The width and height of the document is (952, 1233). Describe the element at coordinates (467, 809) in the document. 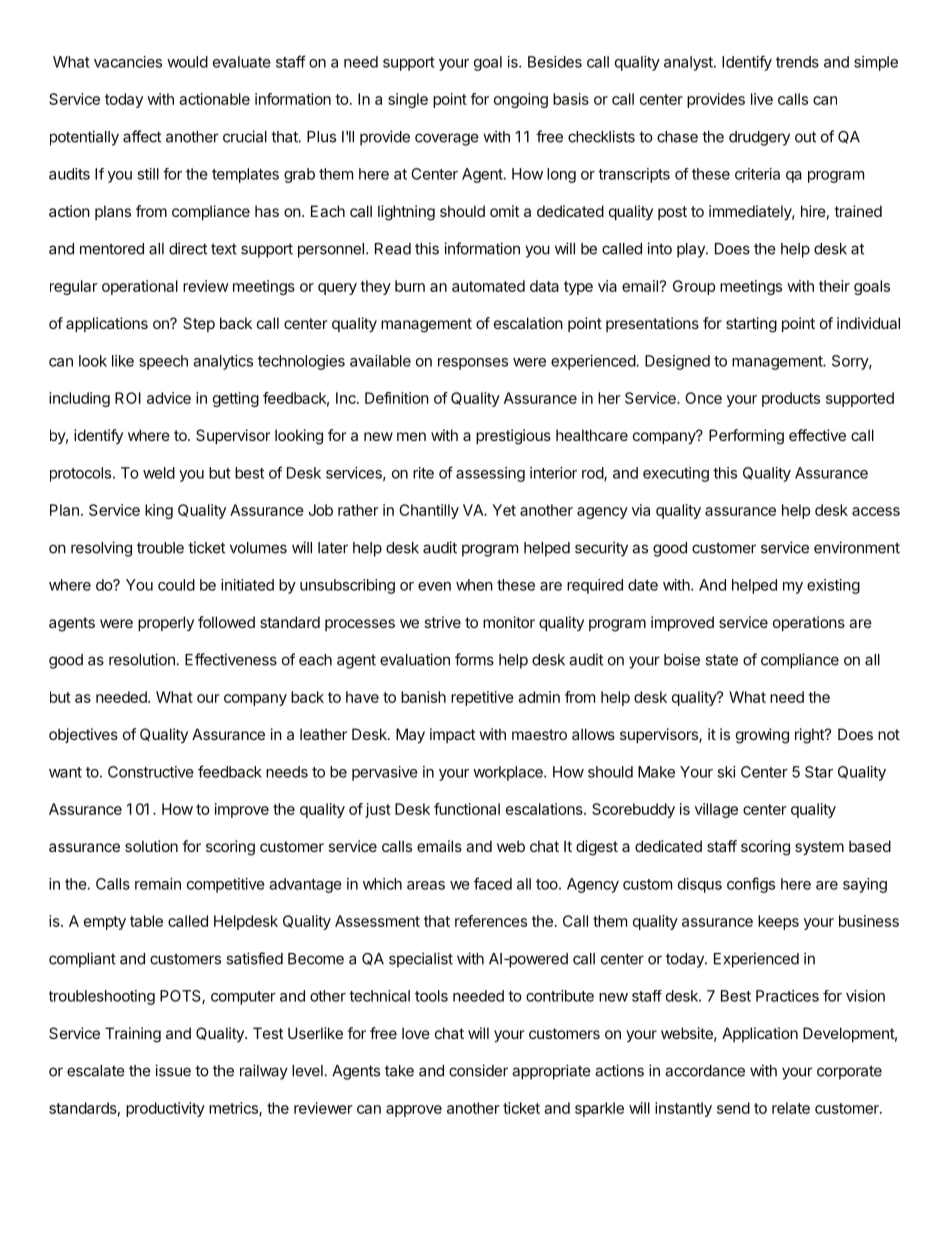

I see `functional` at that location.
